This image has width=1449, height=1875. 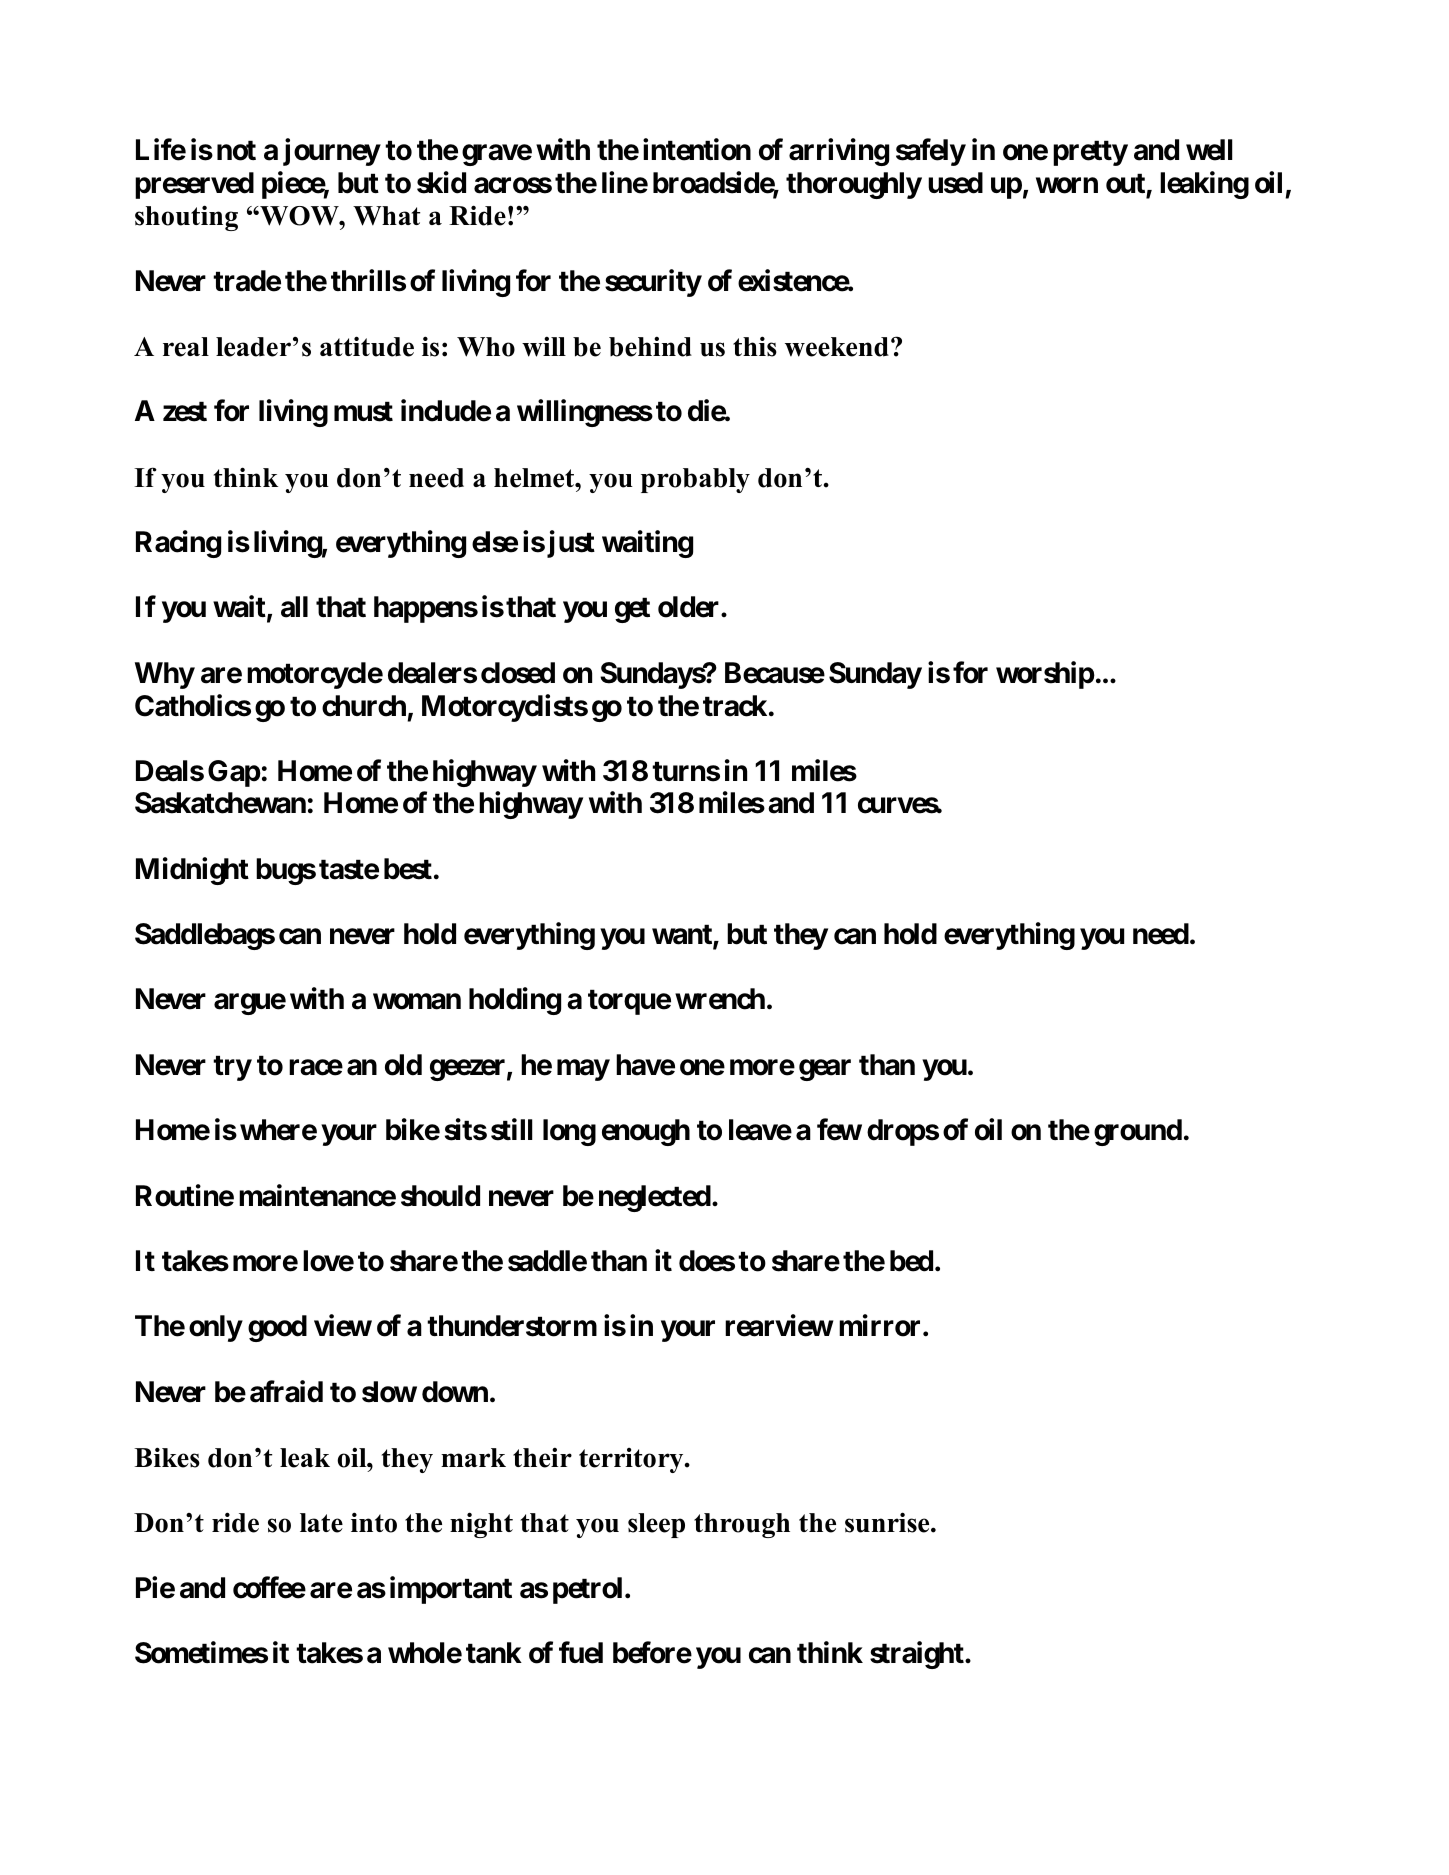 I want to click on bed, so click(x=911, y=1261).
